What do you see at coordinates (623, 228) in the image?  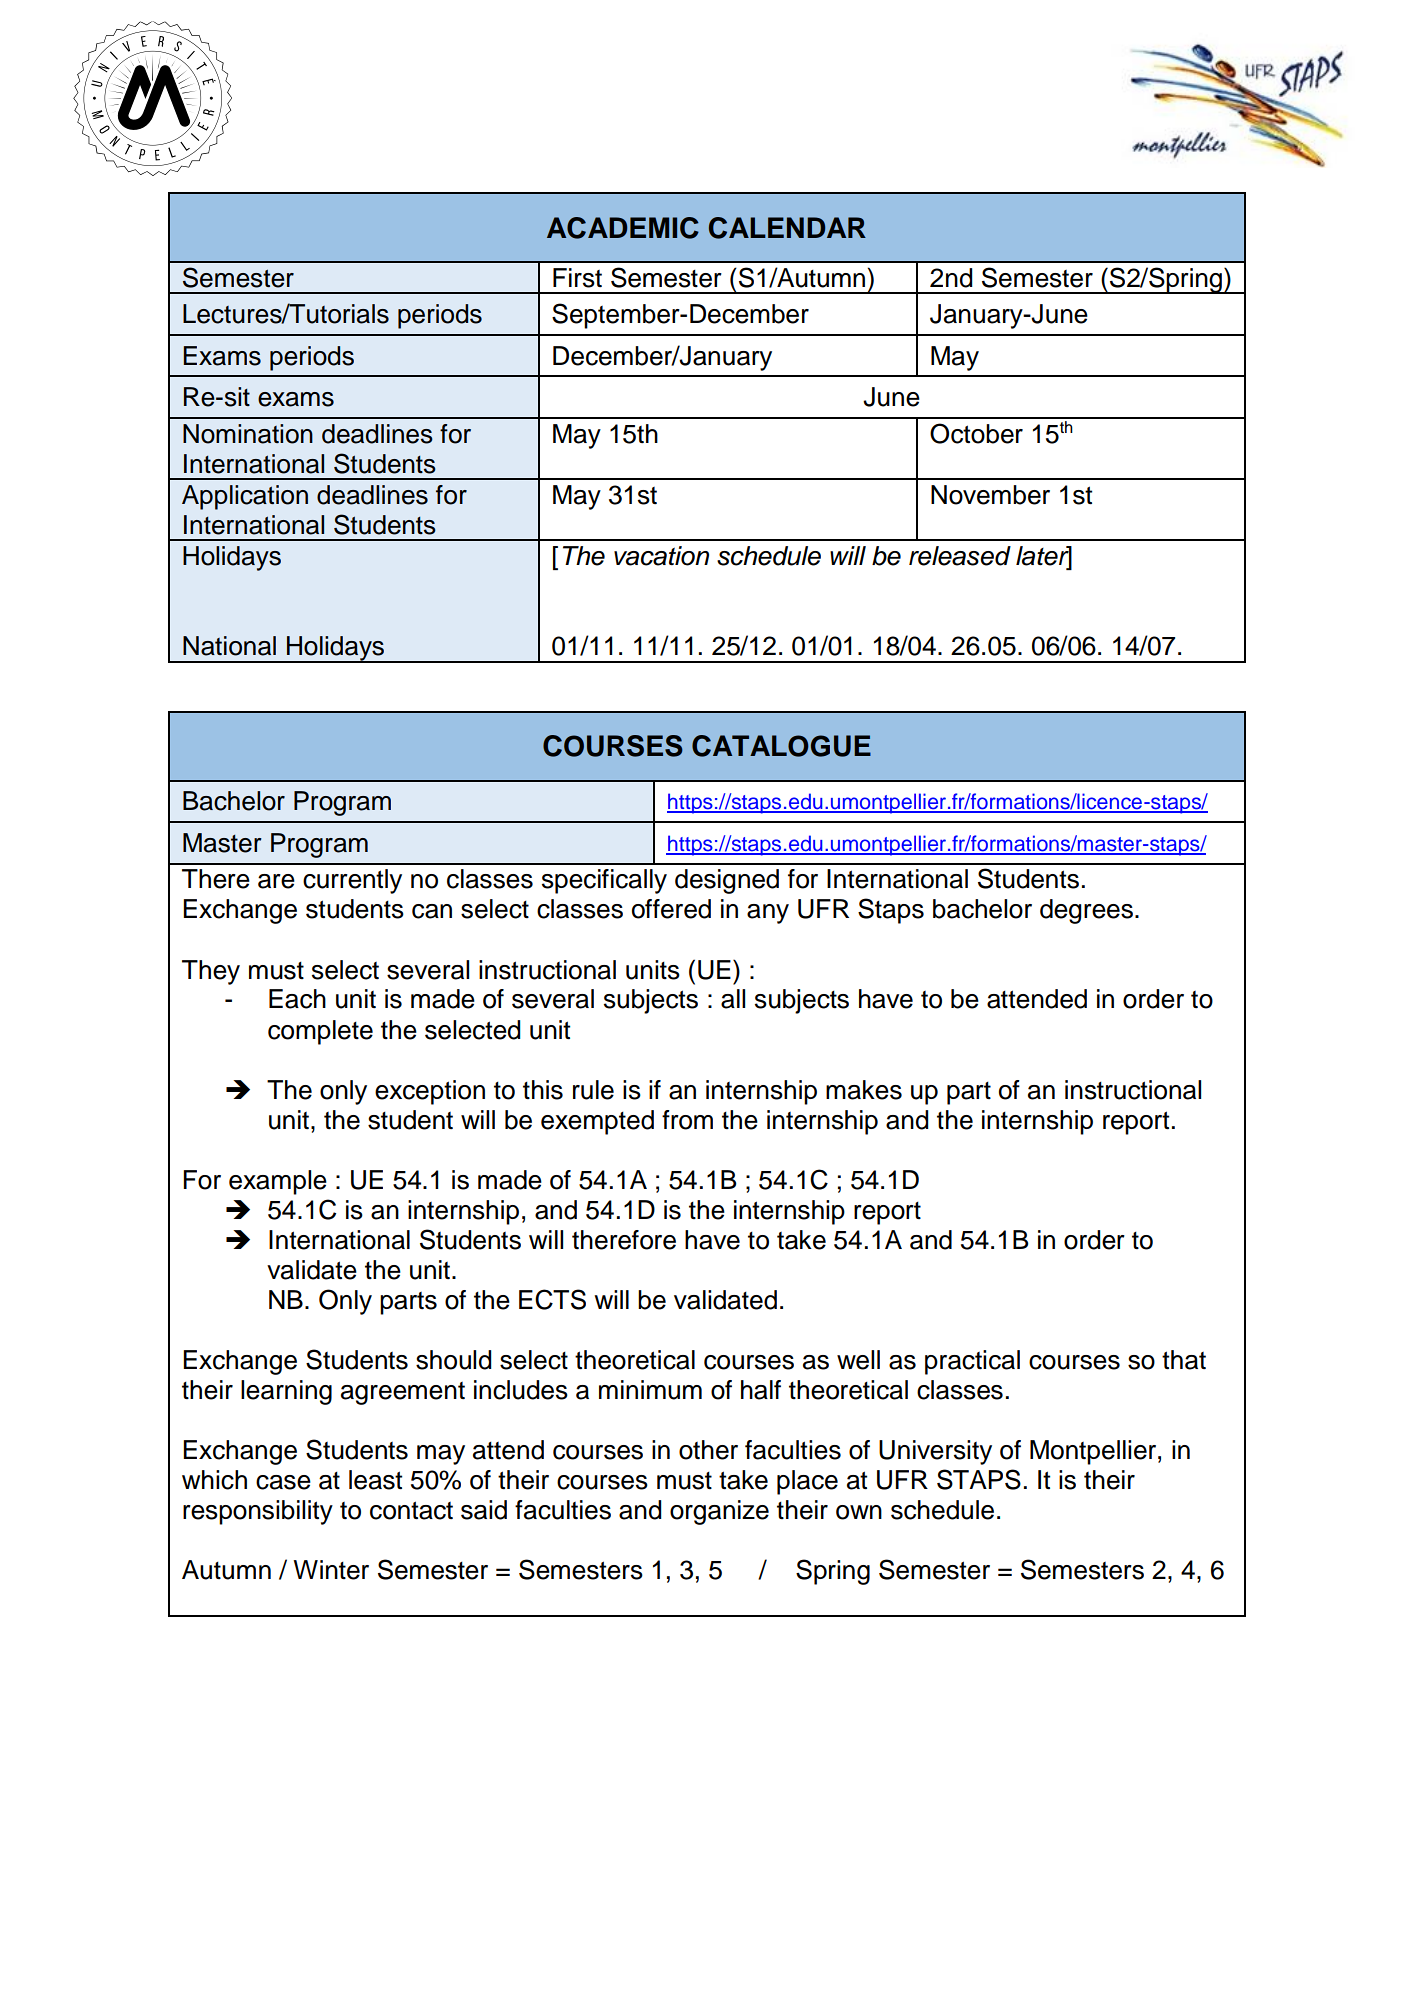 I see `ACADEMIC` at bounding box center [623, 228].
